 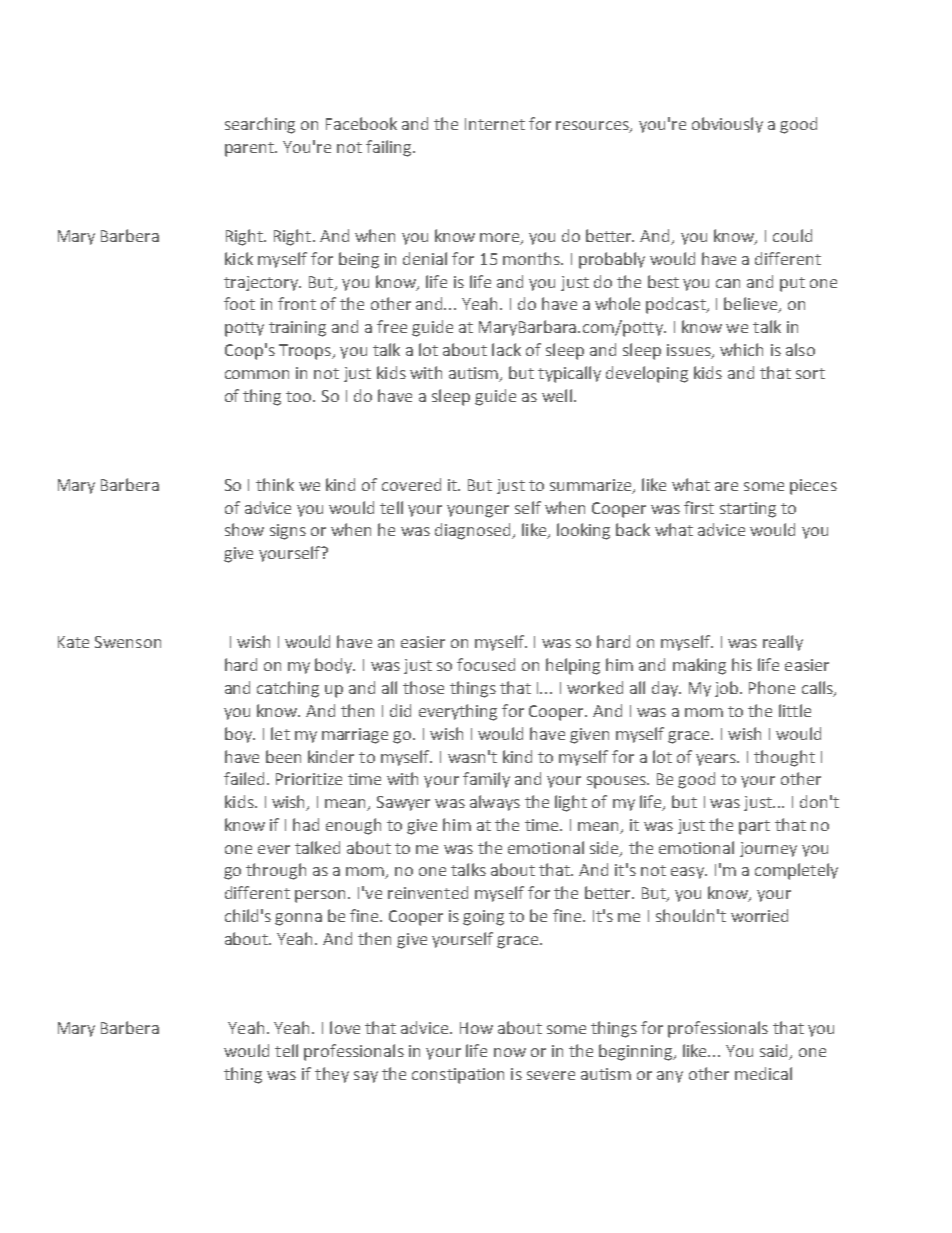 I want to click on focused, so click(x=486, y=664).
